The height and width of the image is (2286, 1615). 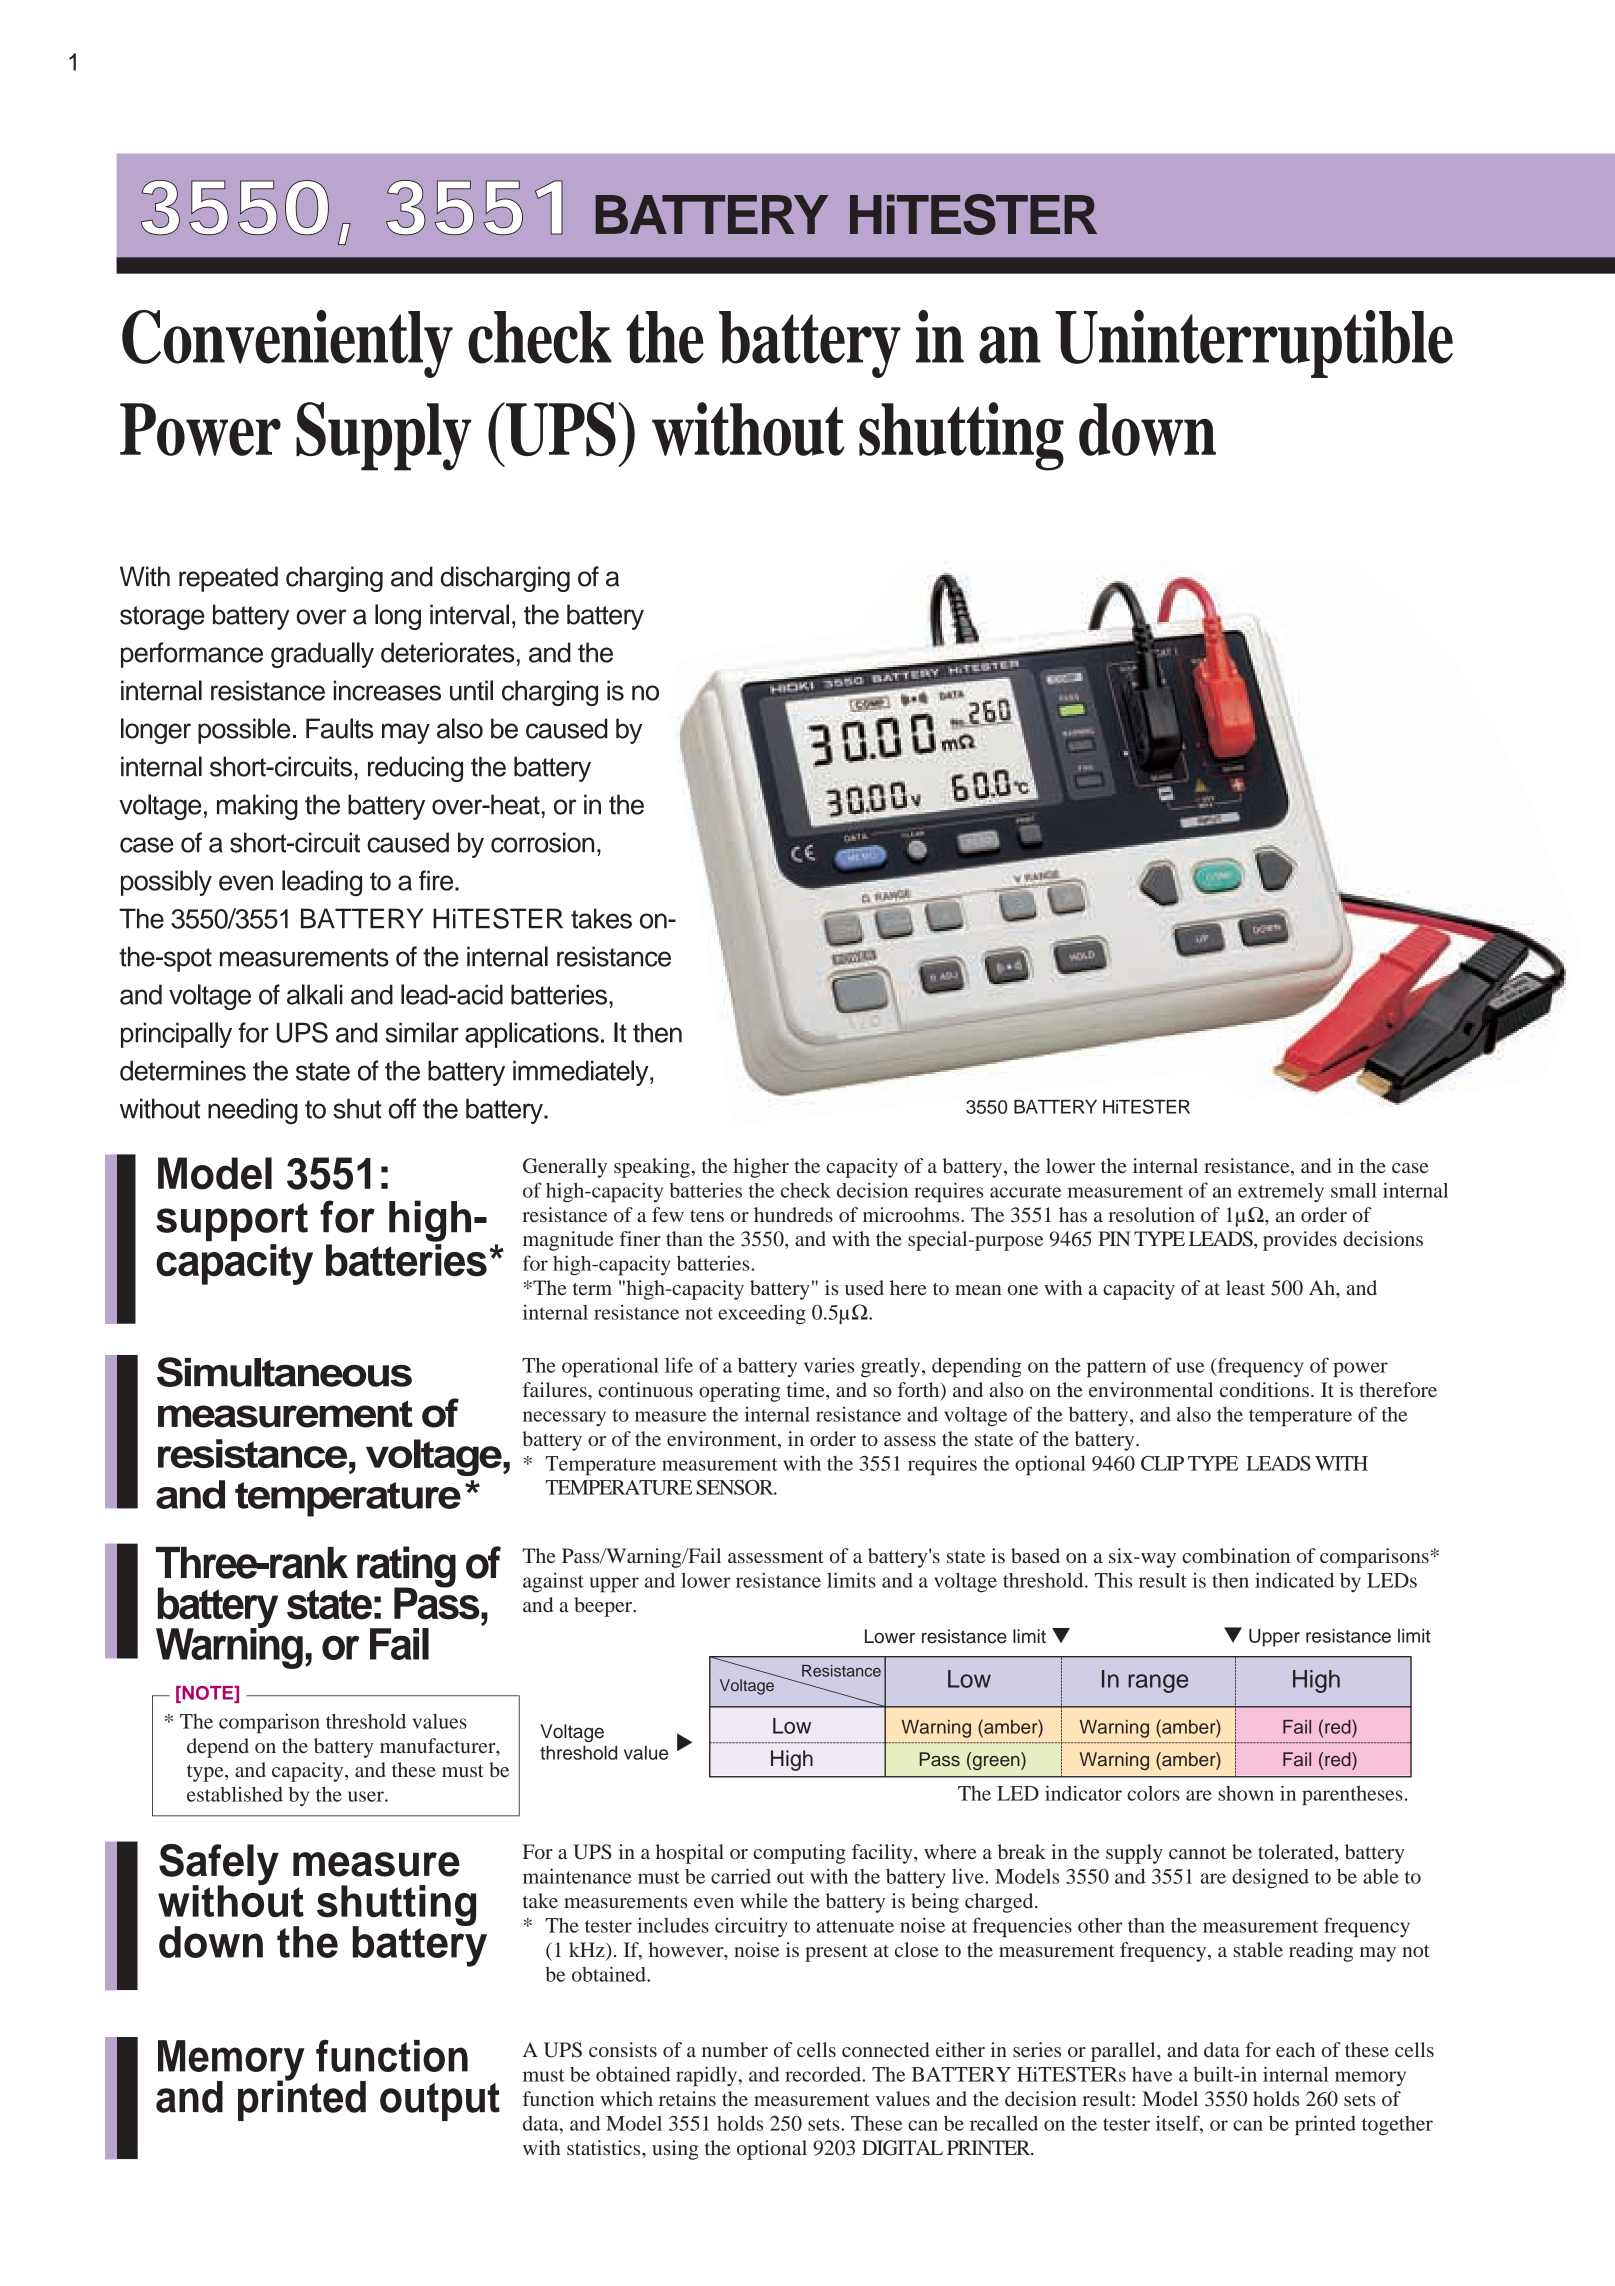 I want to click on provides, so click(x=1300, y=1241).
